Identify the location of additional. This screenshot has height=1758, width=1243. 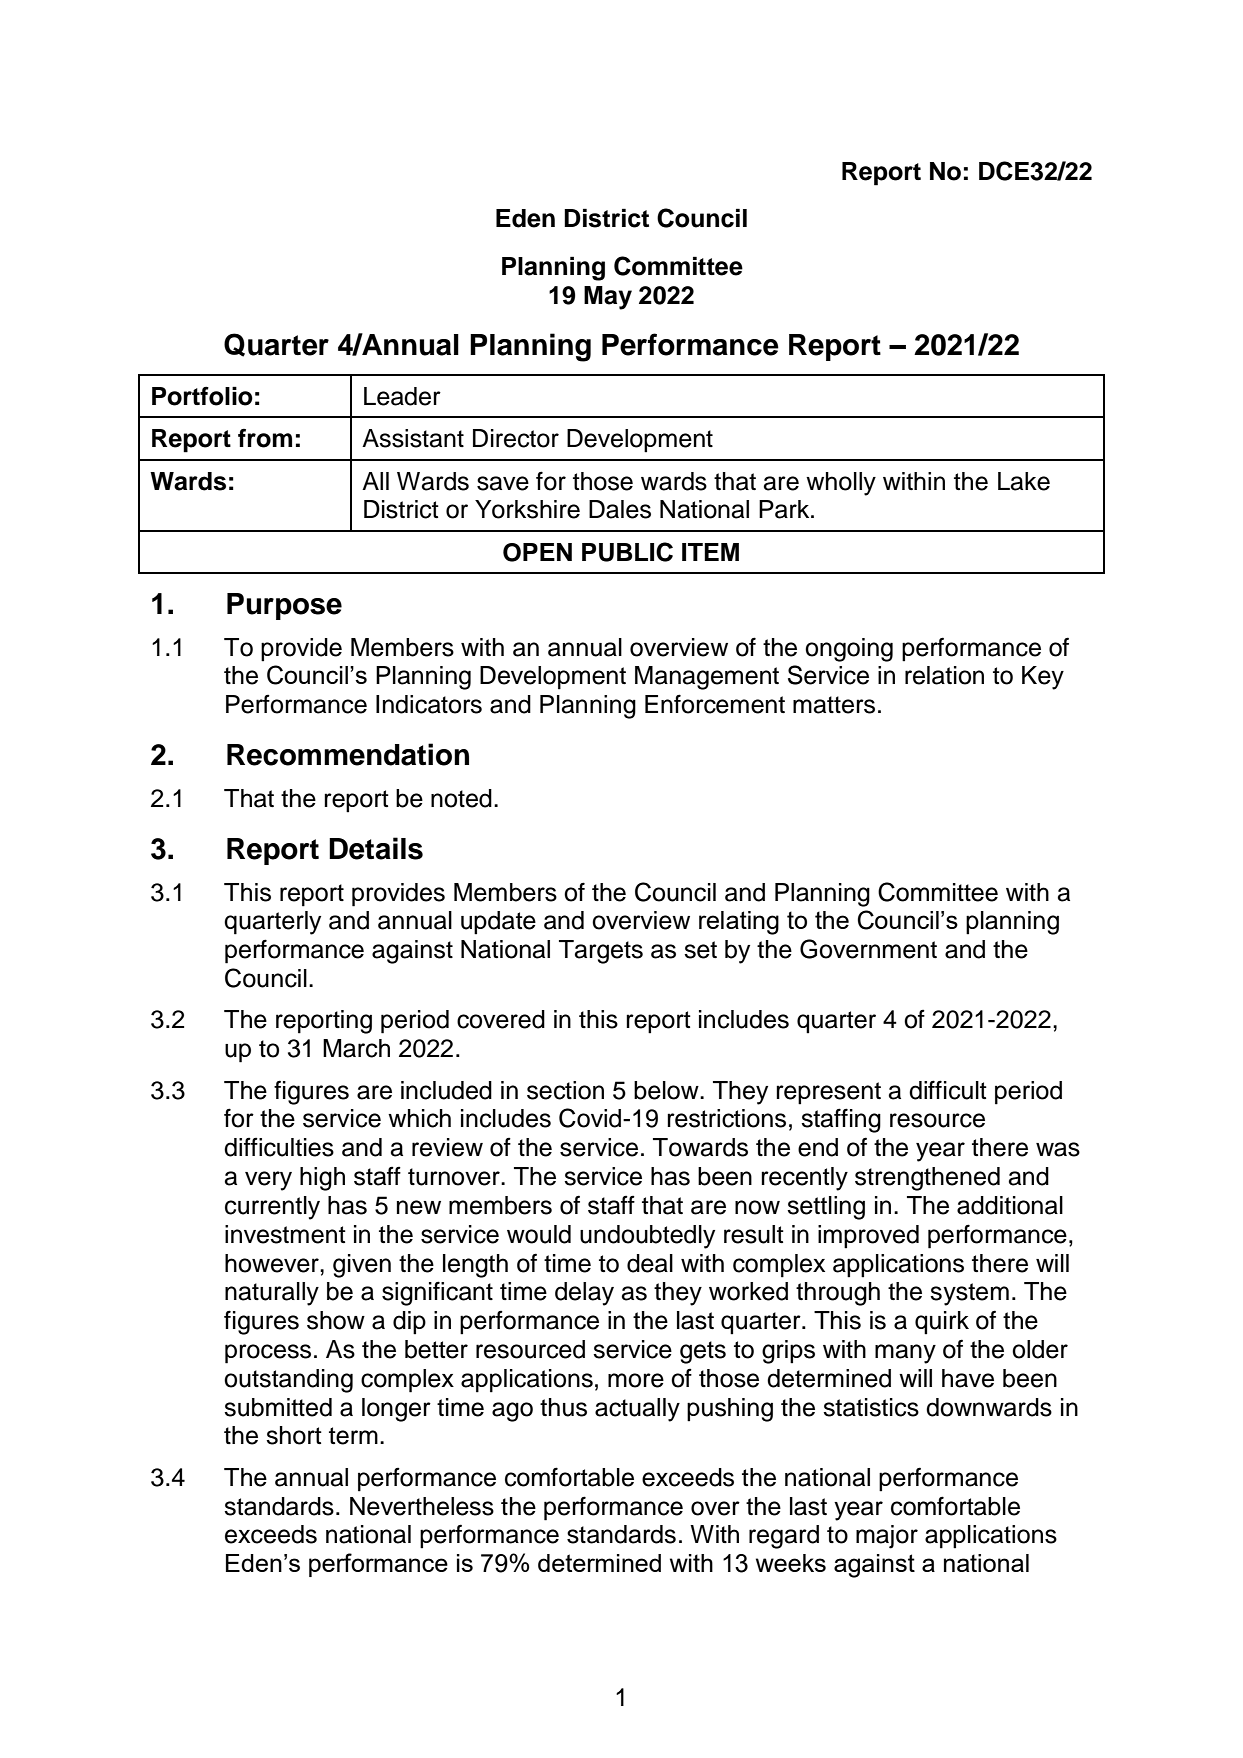
(1010, 1205).
